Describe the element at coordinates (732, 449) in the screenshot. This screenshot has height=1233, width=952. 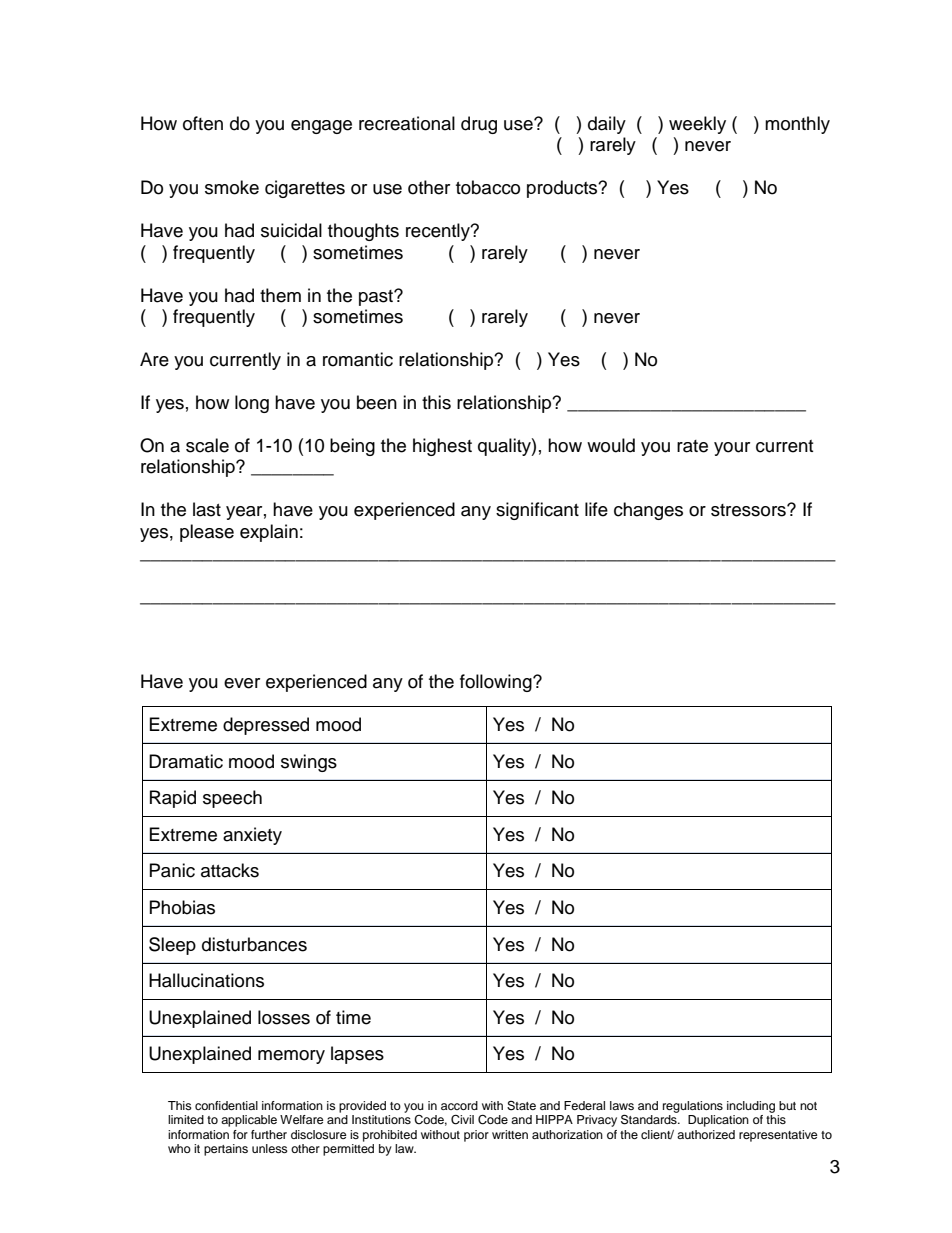
I see `your` at that location.
